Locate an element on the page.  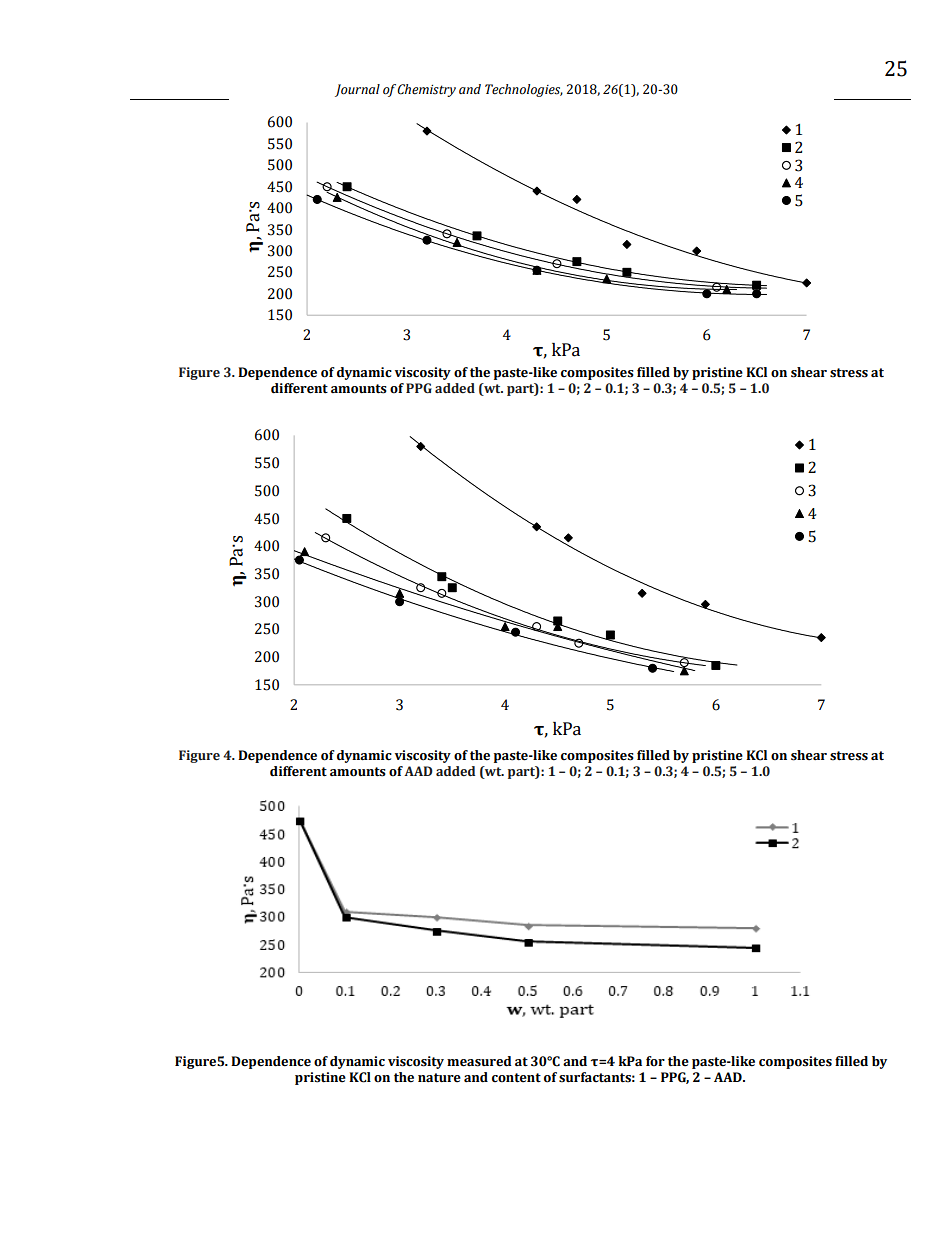
nature is located at coordinates (439, 1078).
